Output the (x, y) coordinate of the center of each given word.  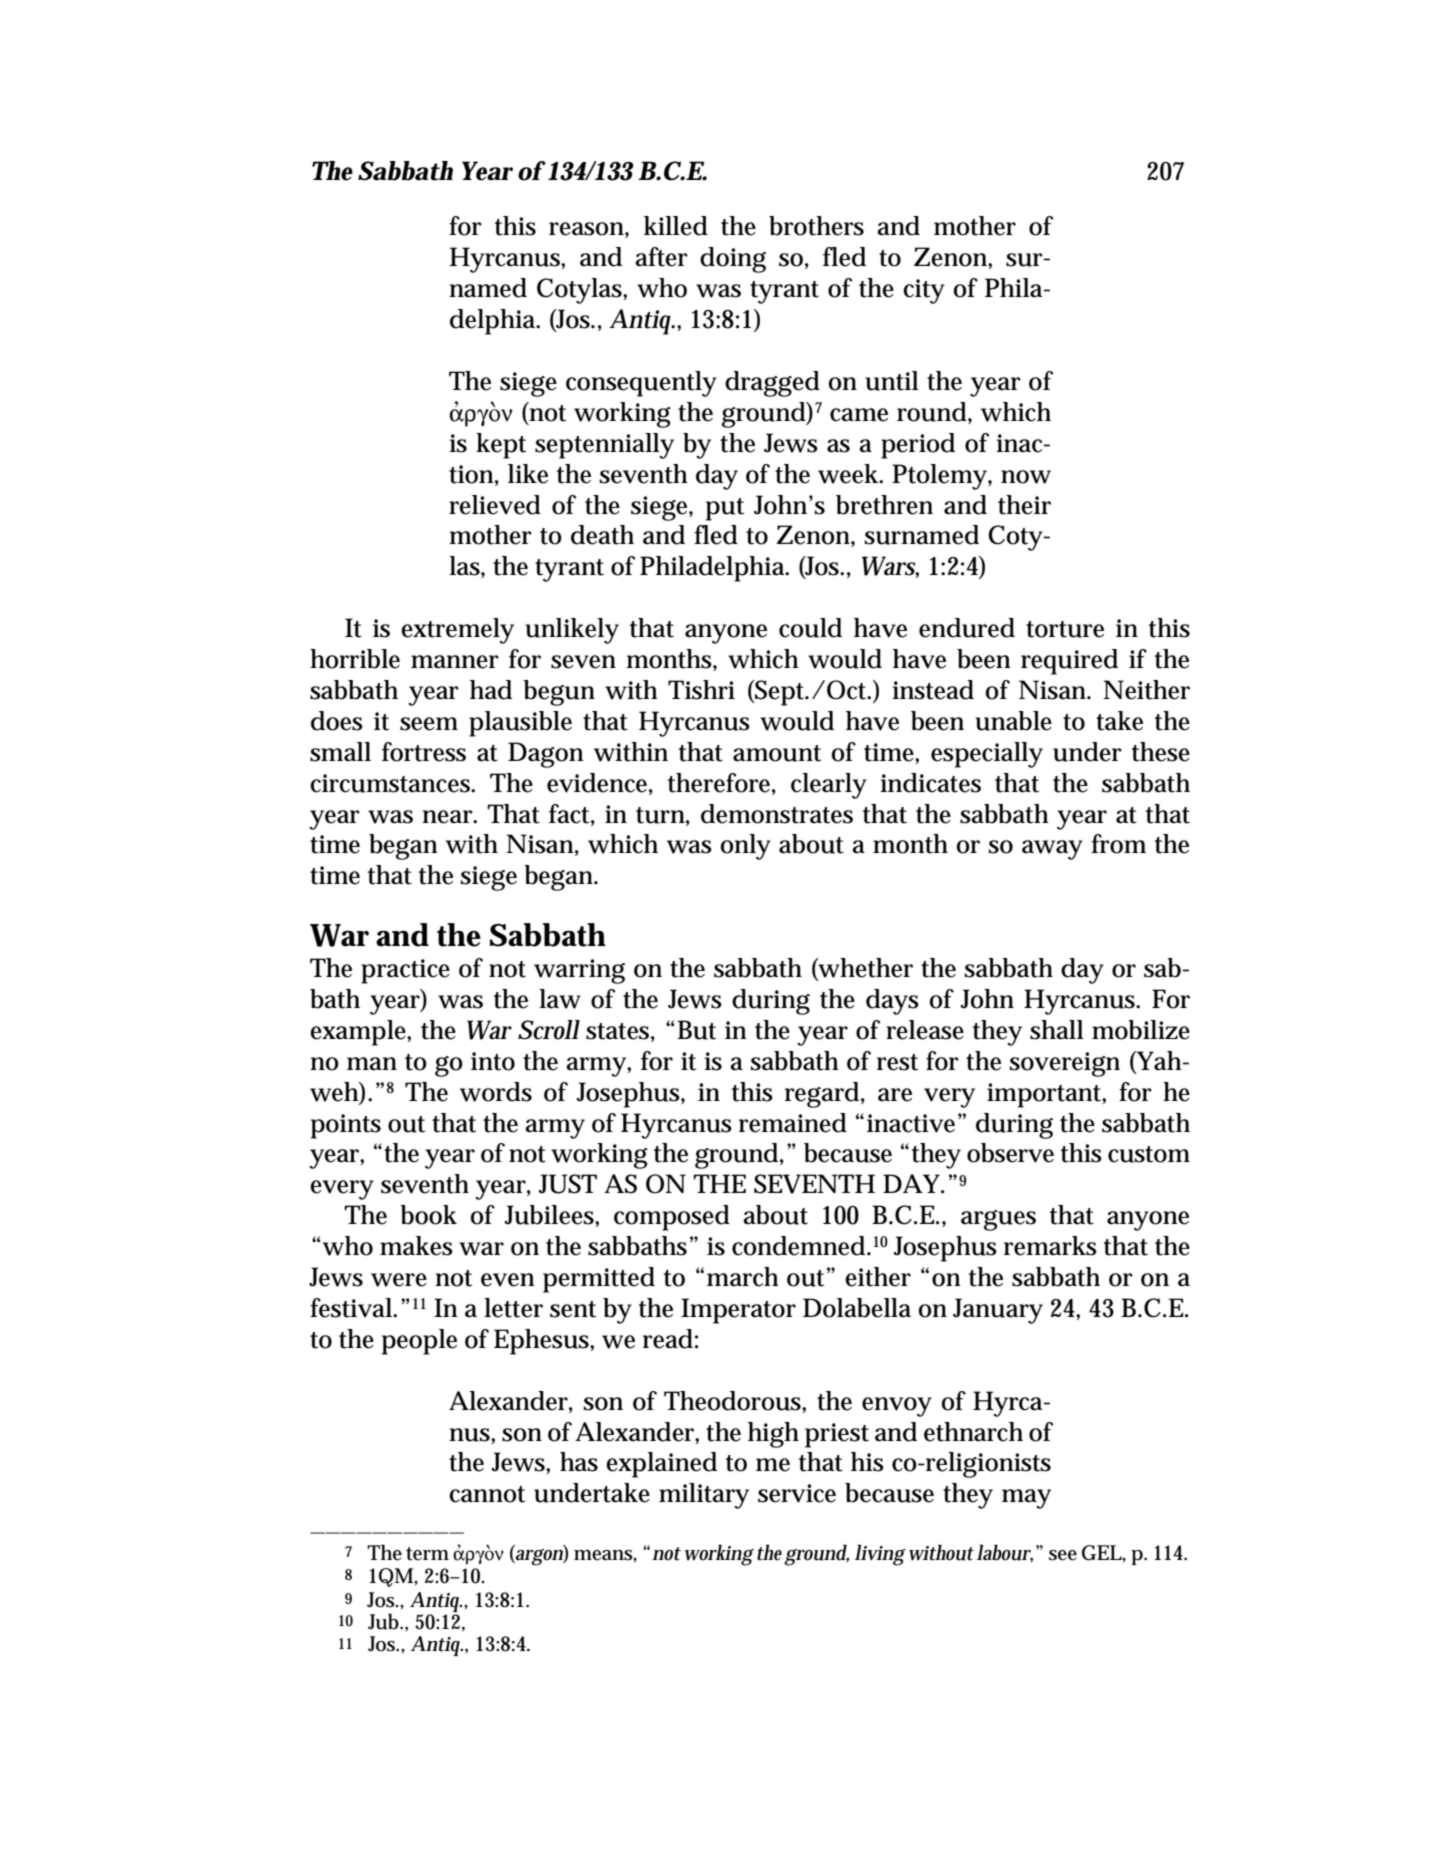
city (924, 291)
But (696, 1030)
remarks (1050, 1246)
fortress (424, 752)
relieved (495, 505)
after (661, 257)
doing (733, 260)
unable (1014, 721)
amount (777, 753)
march (743, 1277)
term (427, 1554)
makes (416, 1246)
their (1024, 505)
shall (1057, 1030)
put (725, 509)
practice (405, 971)
